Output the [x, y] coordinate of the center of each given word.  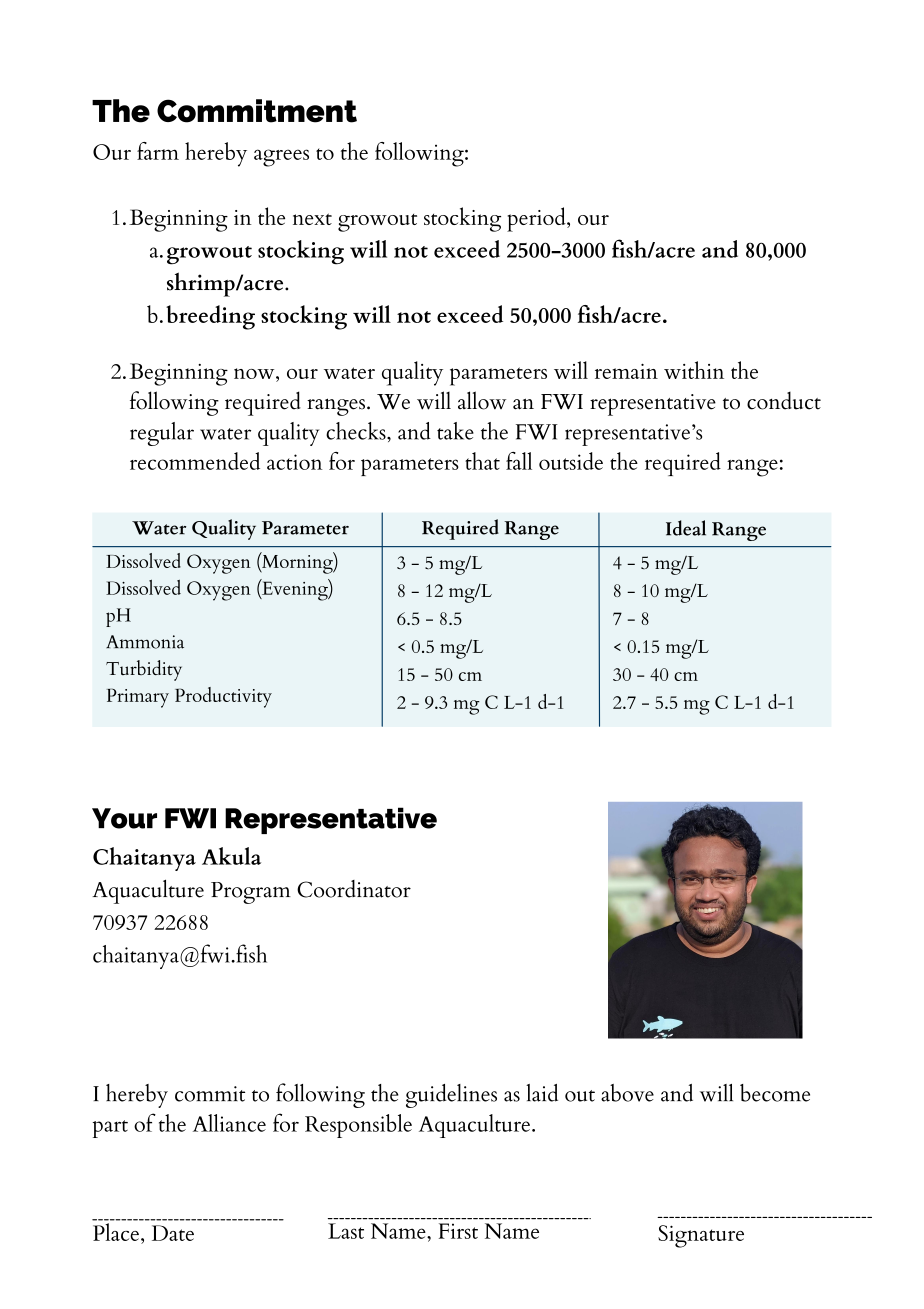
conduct [784, 401]
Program [251, 893]
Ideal [686, 528]
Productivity [223, 697]
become [775, 1093]
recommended [195, 461]
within [694, 370]
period [537, 219]
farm [158, 151]
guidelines [451, 1096]
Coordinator [354, 889]
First [458, 1231]
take [455, 431]
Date [173, 1233]
